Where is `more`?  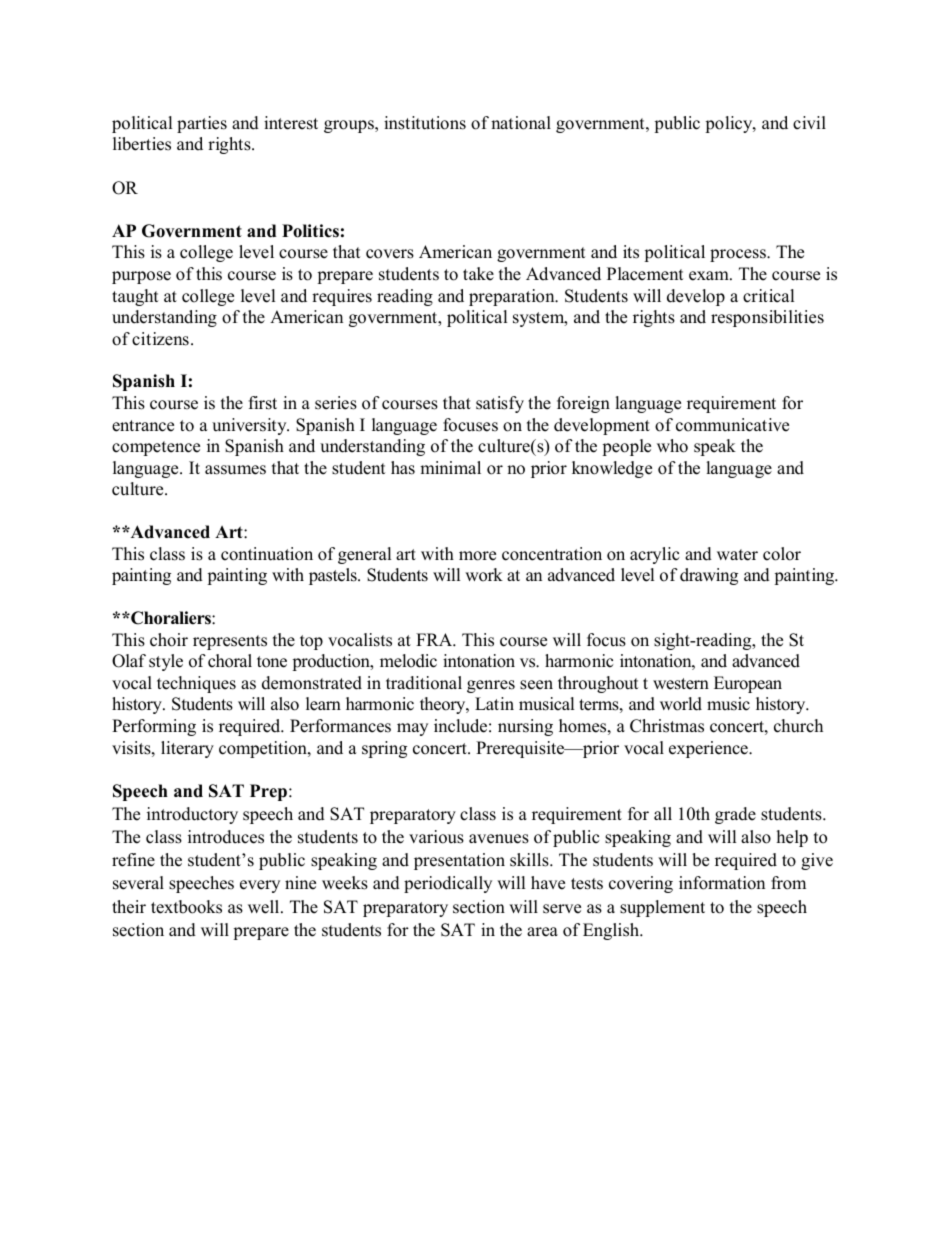
more is located at coordinates (477, 556).
